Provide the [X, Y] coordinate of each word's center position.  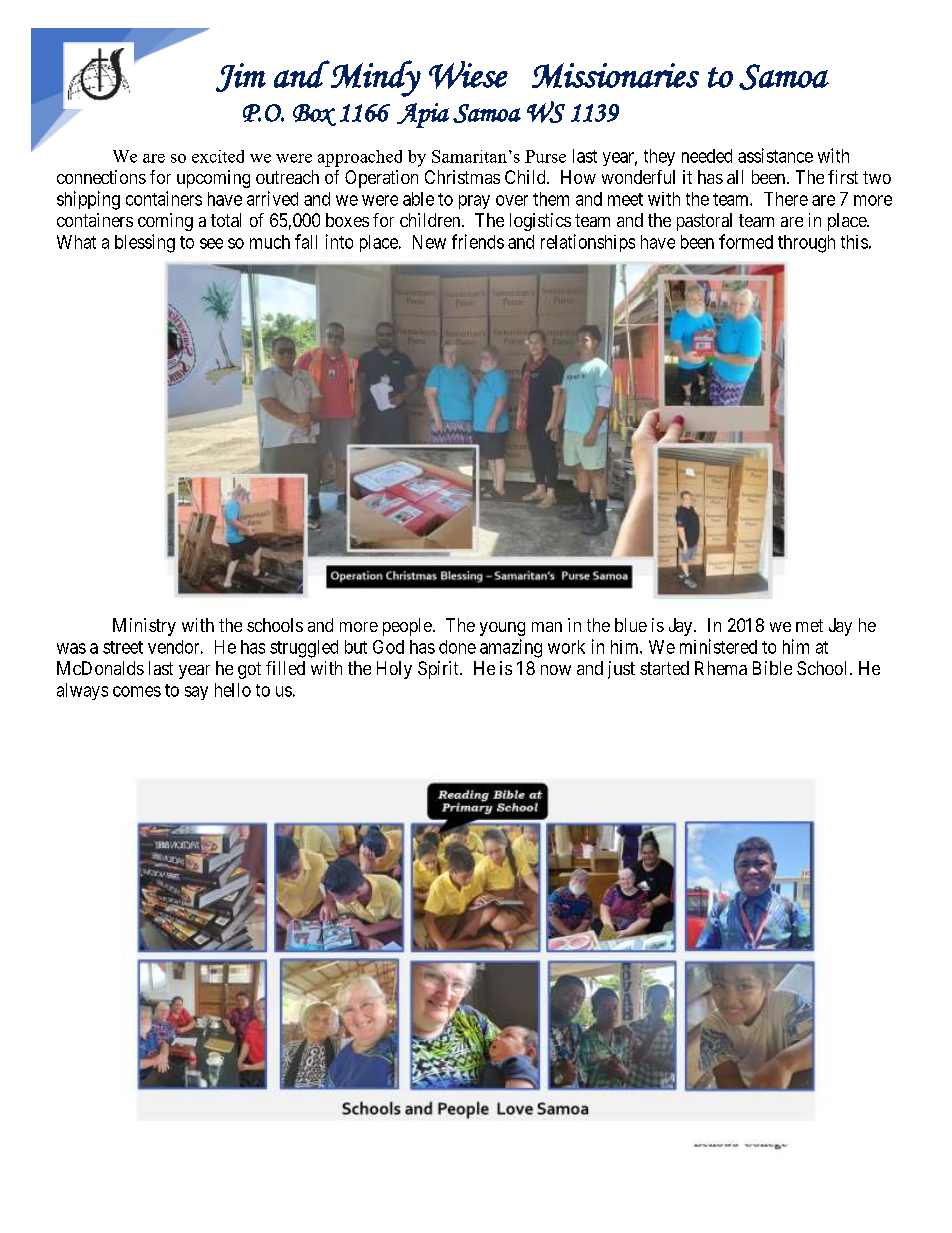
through [806, 244]
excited [218, 156]
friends [478, 241]
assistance [775, 155]
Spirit [439, 670]
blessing [145, 243]
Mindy [375, 78]
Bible [772, 668]
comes [137, 691]
